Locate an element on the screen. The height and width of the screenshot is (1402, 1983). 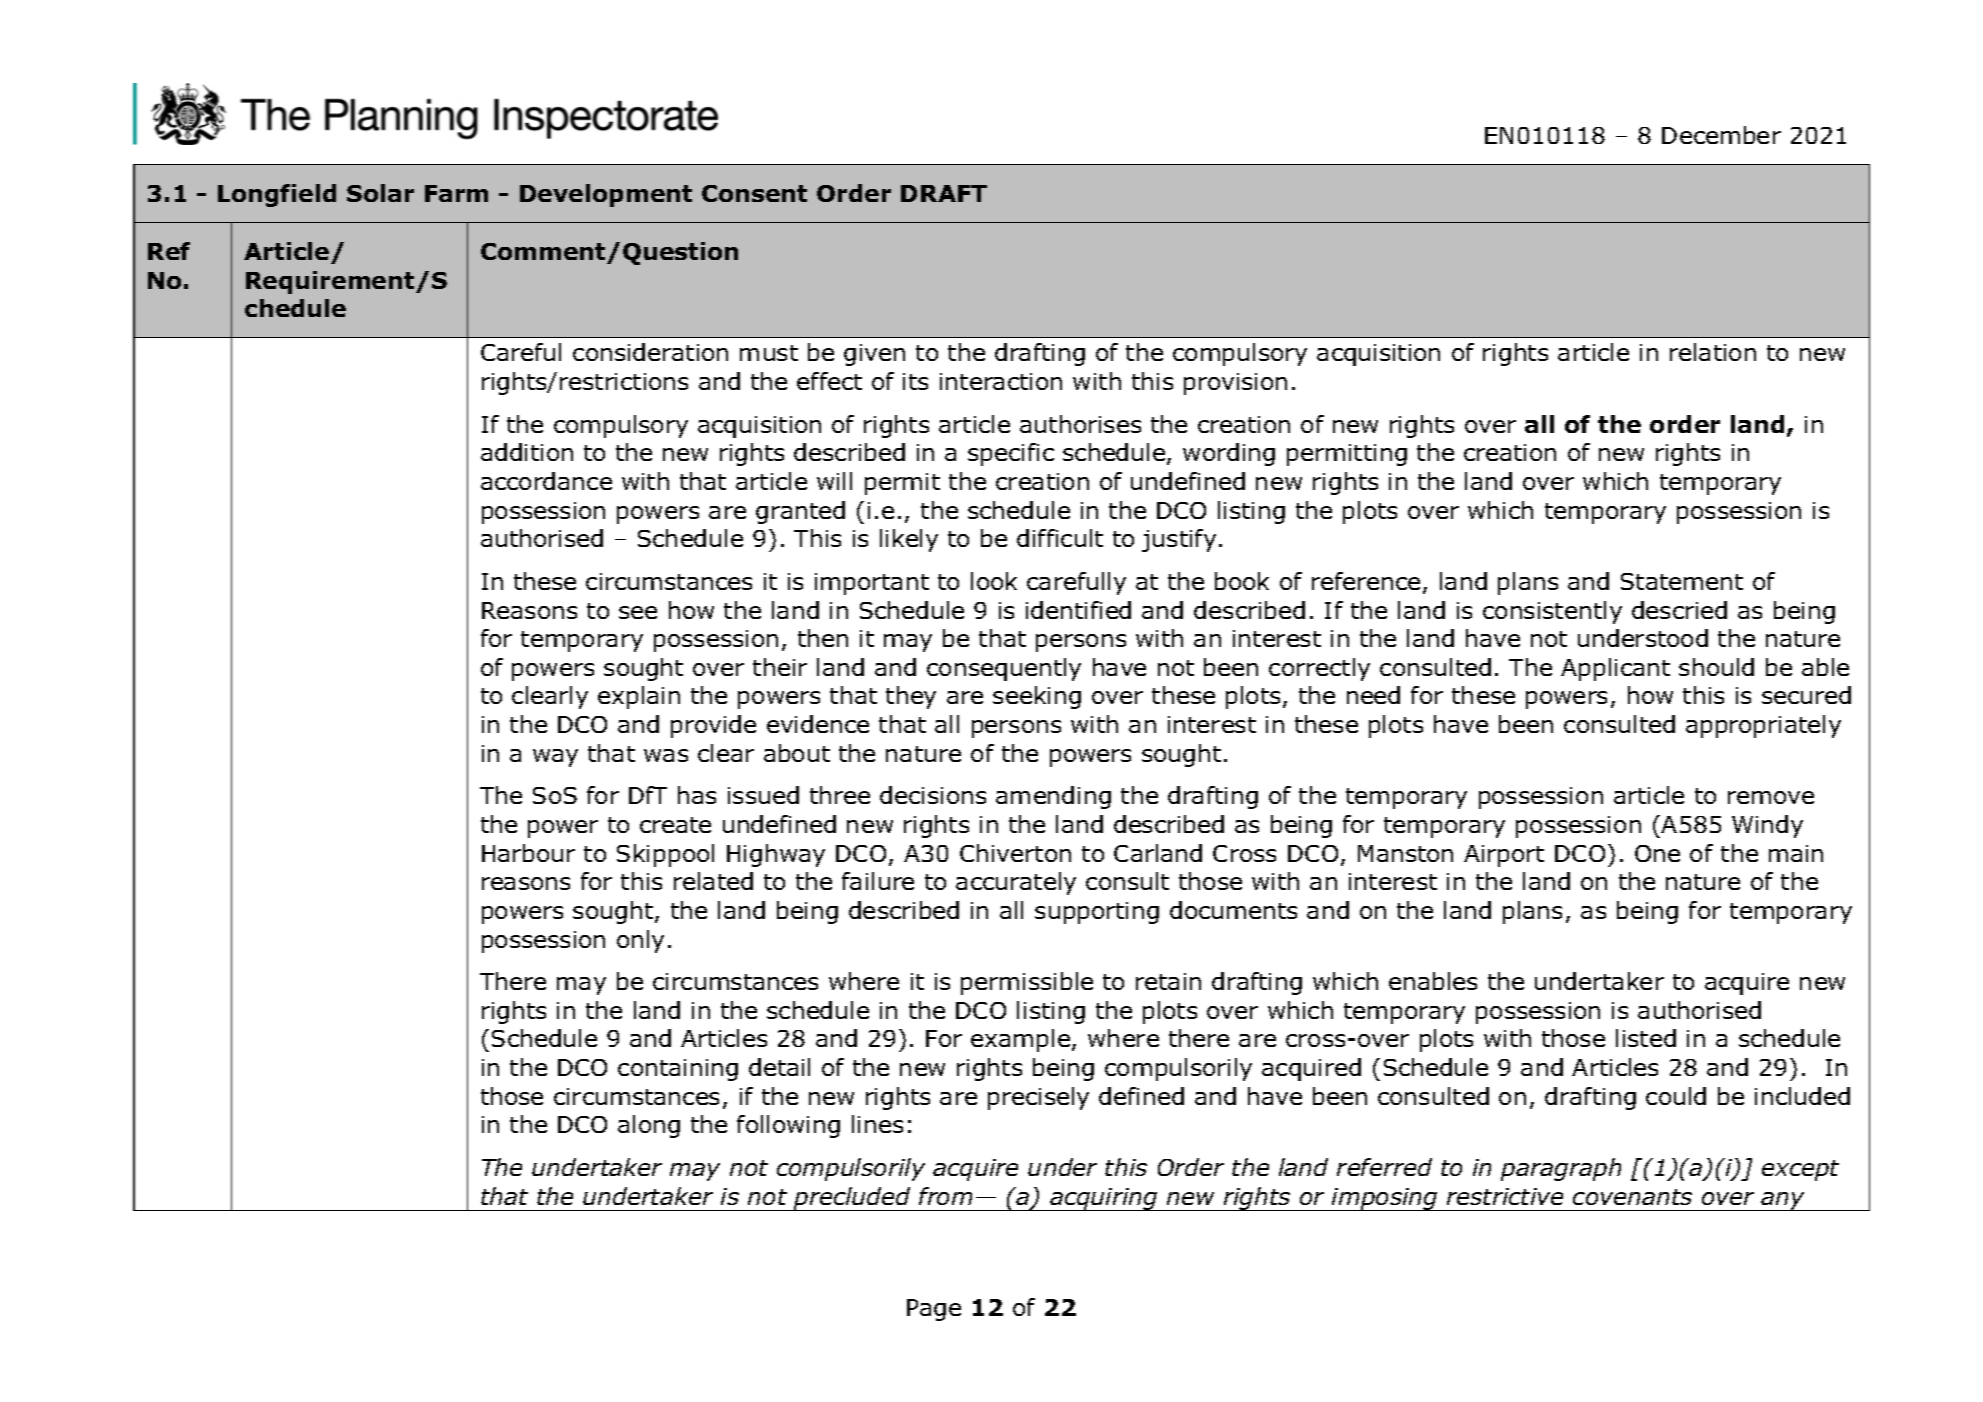
appropriately is located at coordinates (1763, 726).
